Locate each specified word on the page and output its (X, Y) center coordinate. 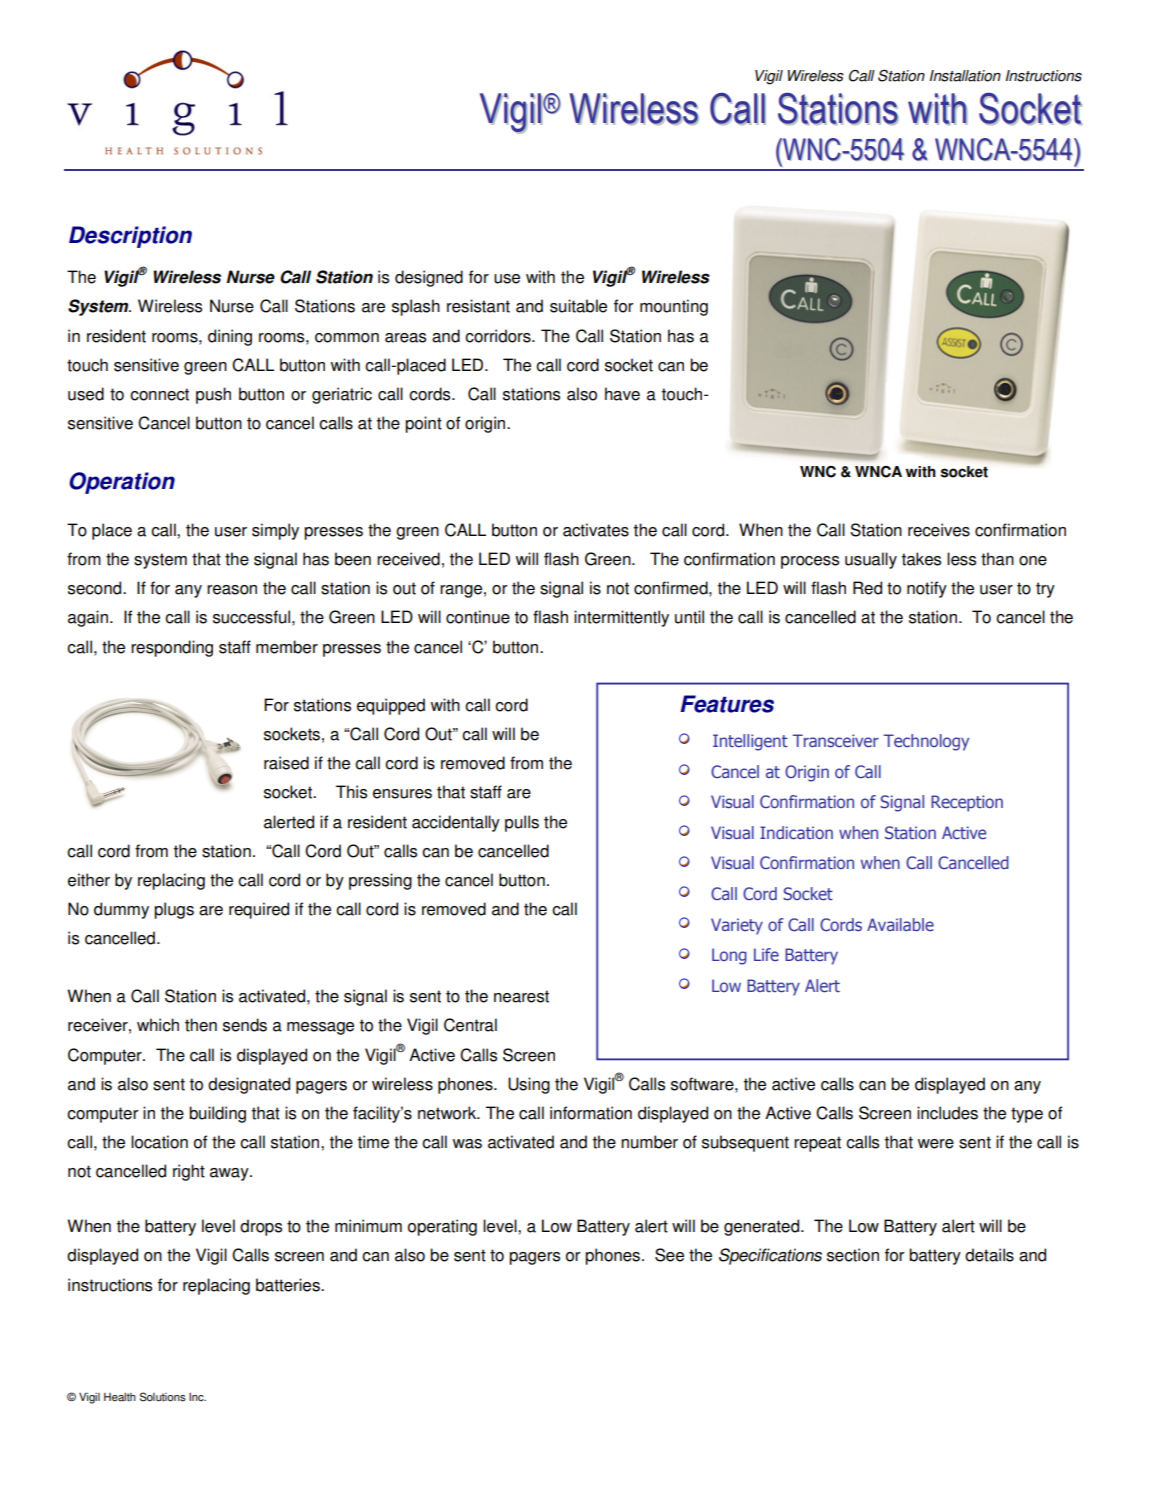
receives (939, 530)
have (622, 394)
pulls (522, 823)
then (201, 1025)
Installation (965, 76)
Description (130, 237)
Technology (926, 742)
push (213, 395)
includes (947, 1113)
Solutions (163, 1397)
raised (286, 763)
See (669, 1255)
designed (429, 278)
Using (529, 1085)
